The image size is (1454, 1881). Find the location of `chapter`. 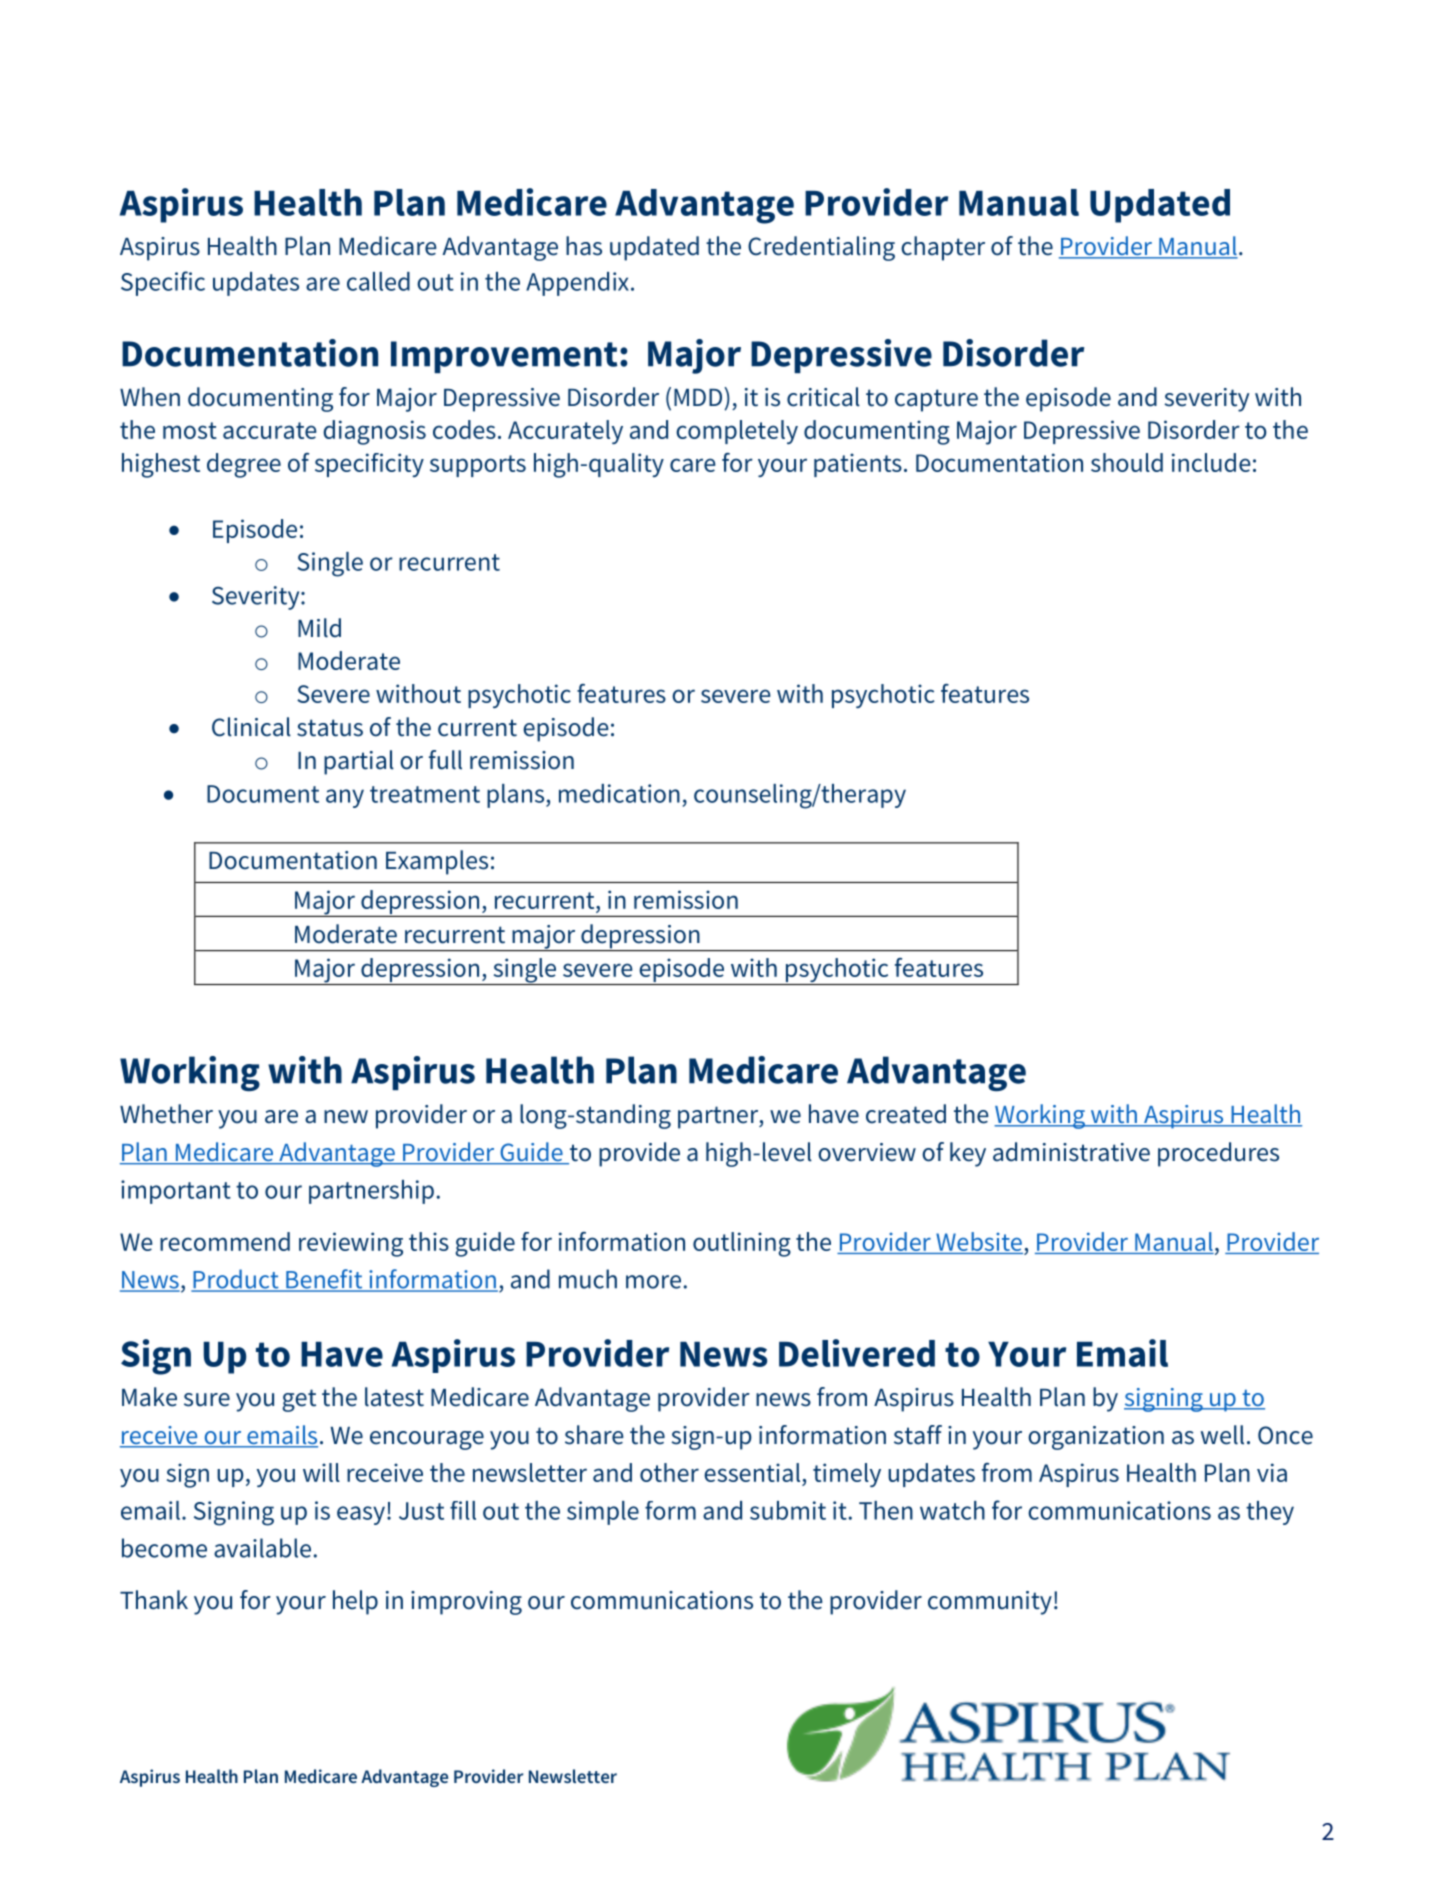

chapter is located at coordinates (943, 248).
